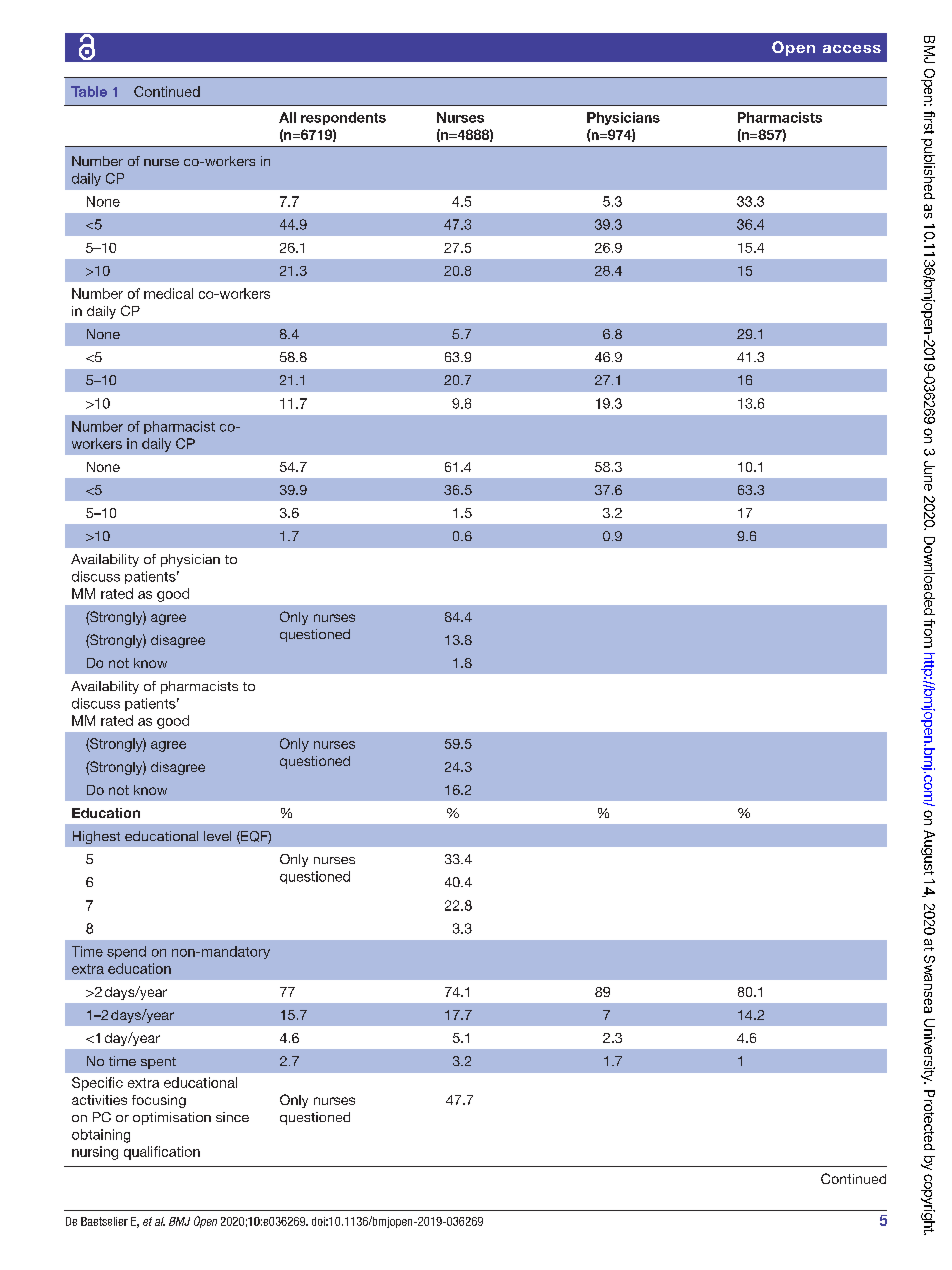 This screenshot has height=1270, width=952. I want to click on optimisation, so click(172, 1118).
